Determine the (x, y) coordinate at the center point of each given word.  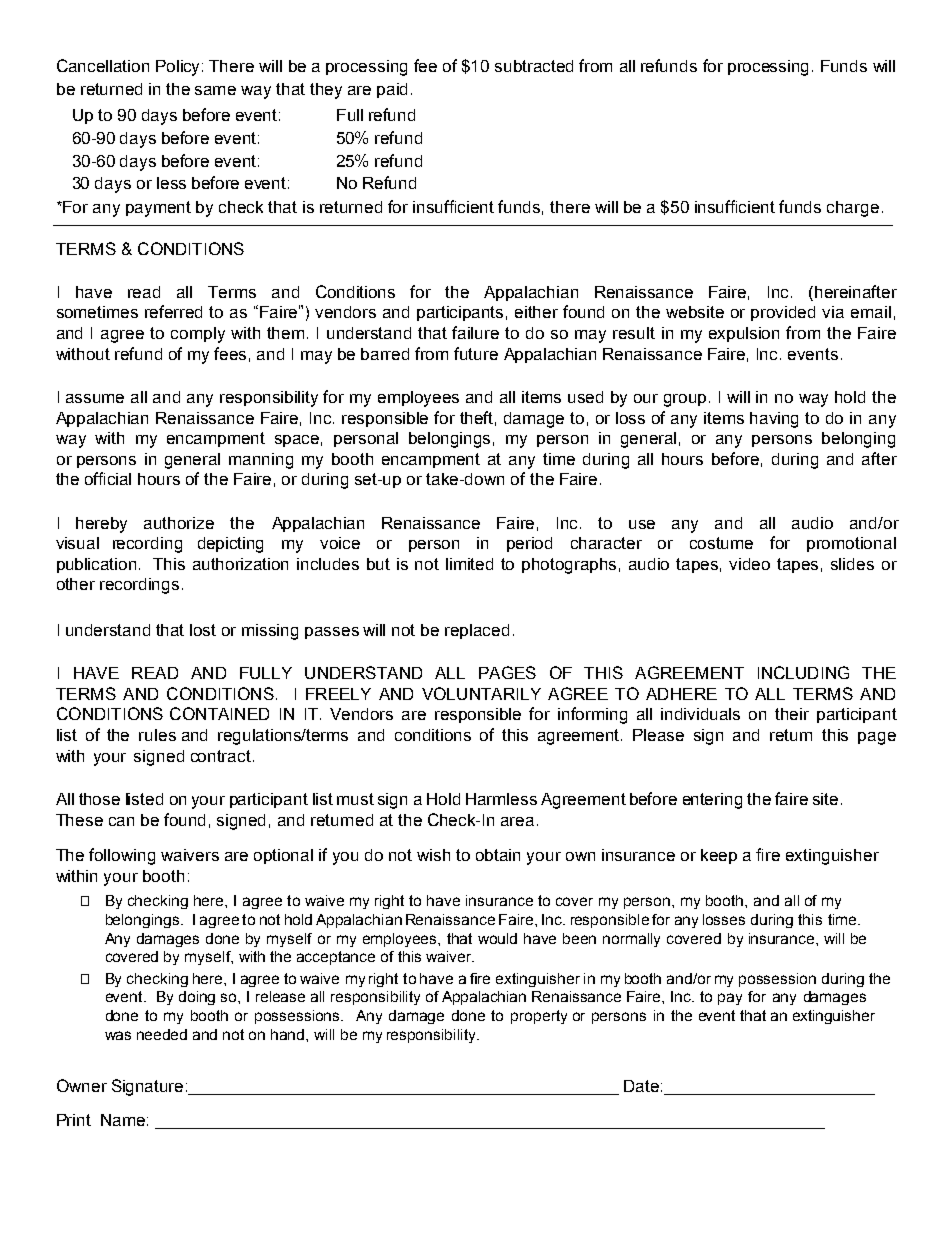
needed (162, 1034)
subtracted (534, 66)
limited (469, 564)
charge (853, 209)
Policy (179, 68)
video (749, 564)
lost (203, 630)
